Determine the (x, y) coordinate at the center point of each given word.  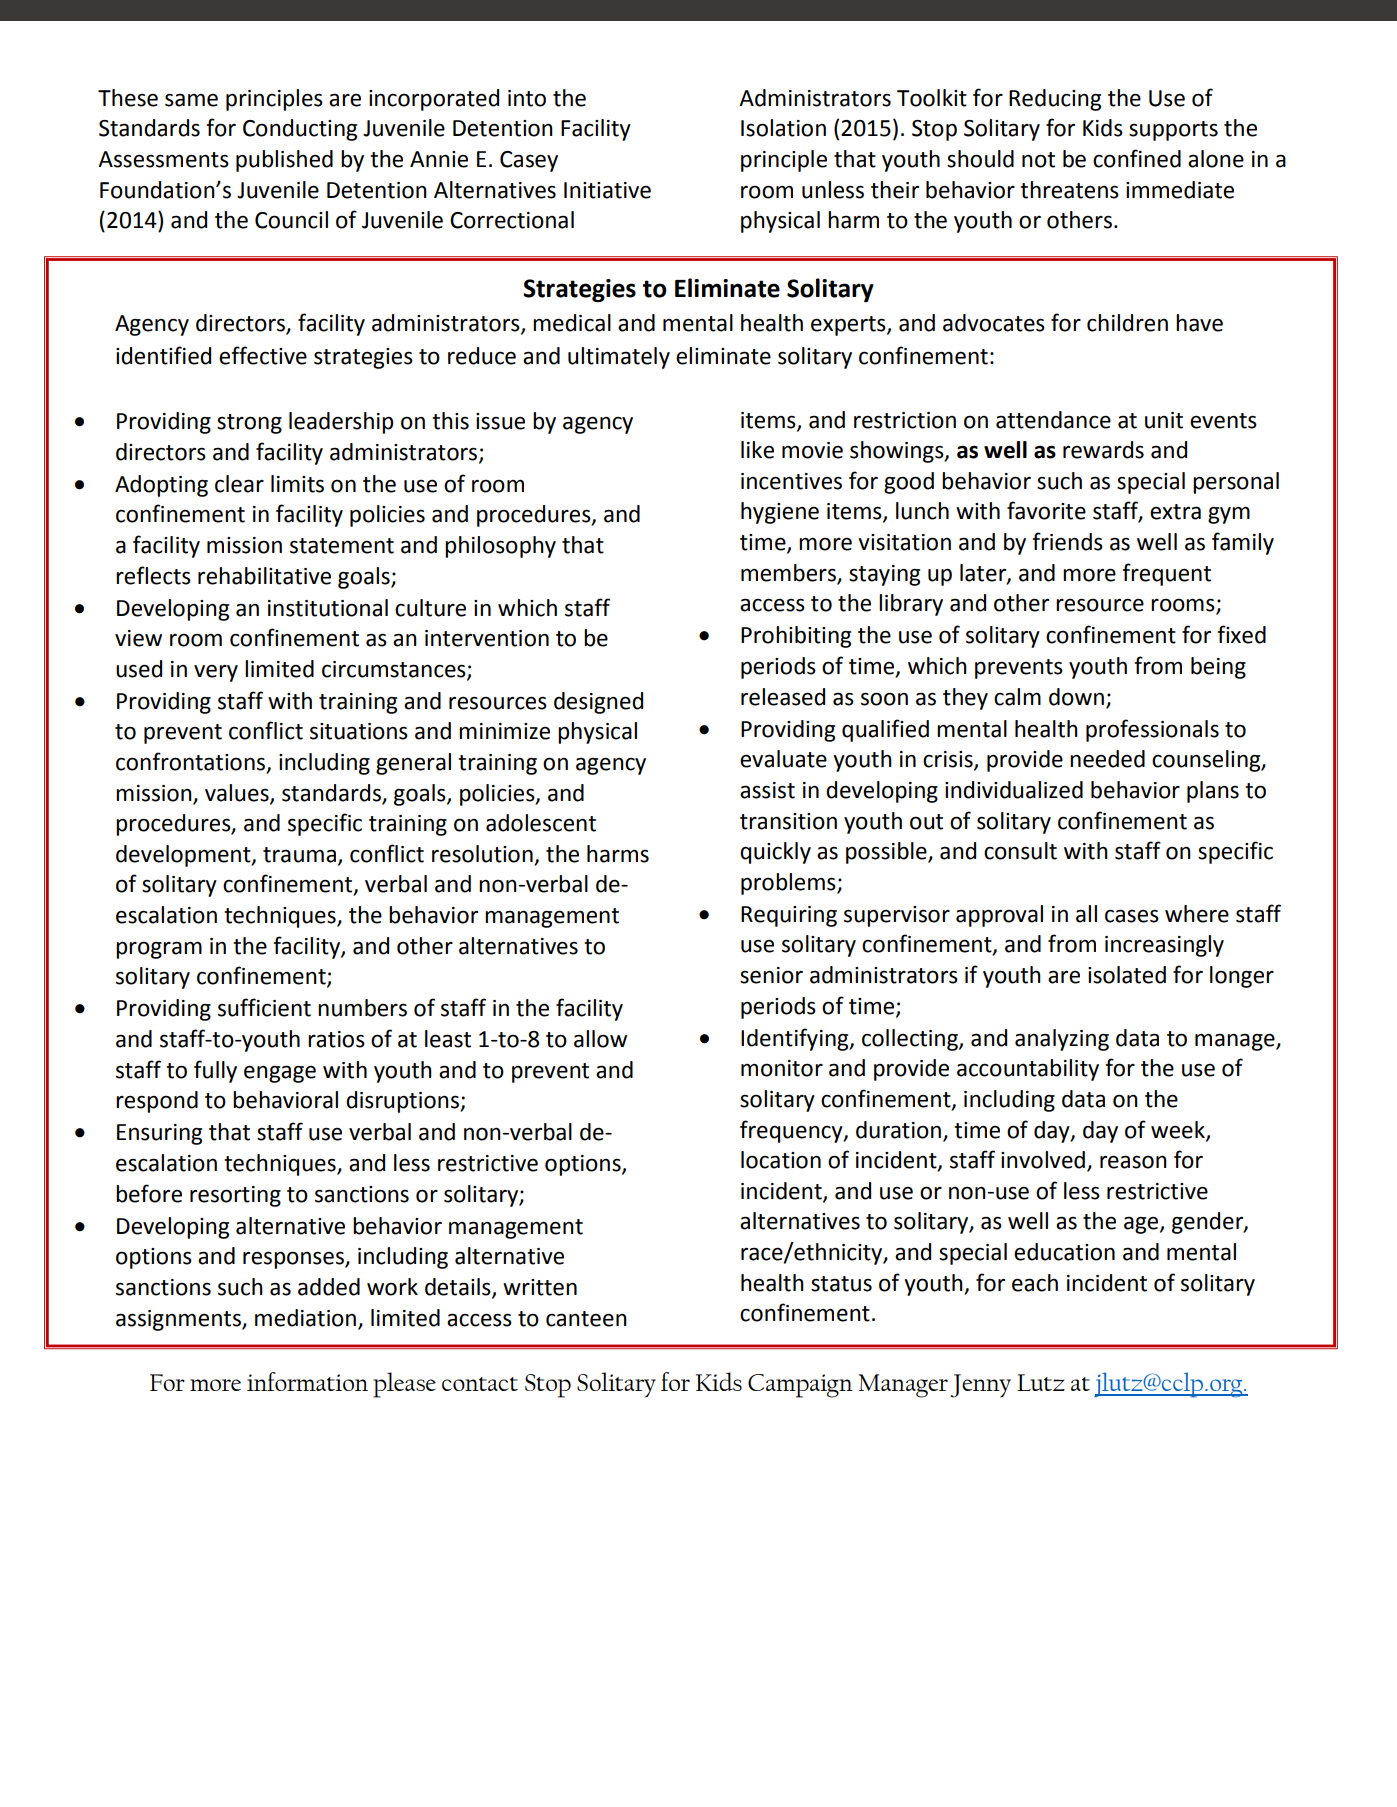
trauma (299, 855)
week (1179, 1130)
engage (280, 1074)
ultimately (619, 358)
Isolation (783, 128)
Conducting (300, 130)
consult (1020, 851)
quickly (775, 853)
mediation (305, 1318)
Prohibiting (796, 637)
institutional (328, 608)
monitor (782, 1068)
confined (1137, 158)
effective (263, 355)
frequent (1166, 574)
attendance (1053, 420)
